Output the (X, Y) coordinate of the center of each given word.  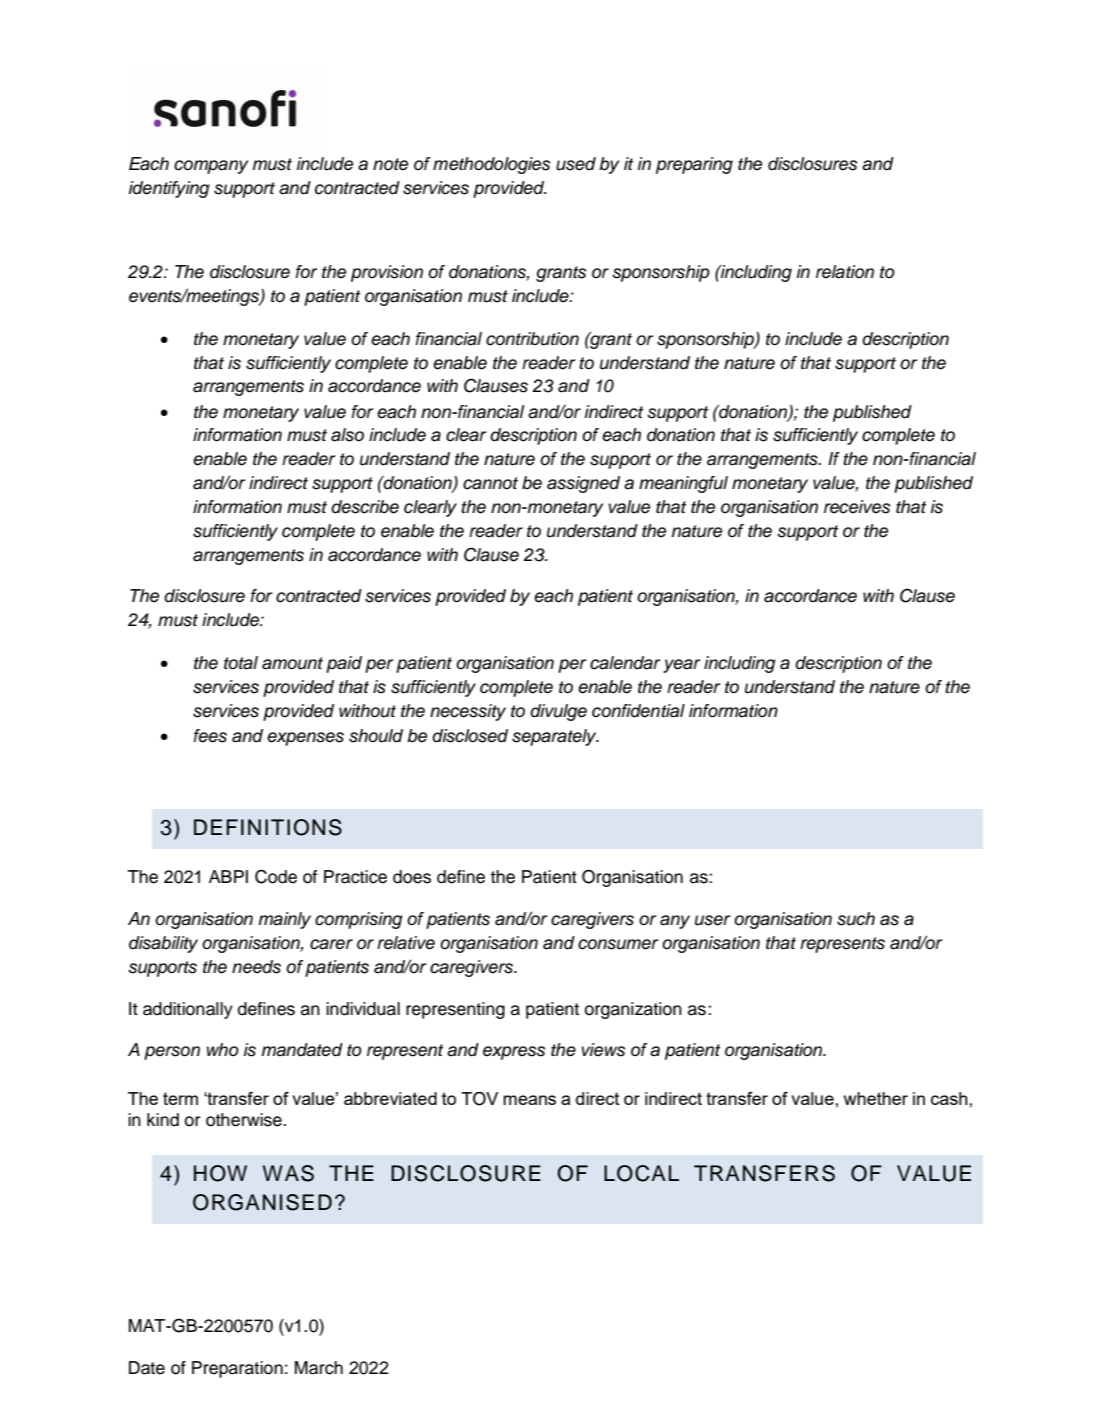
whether (876, 1098)
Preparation (237, 1369)
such (856, 919)
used (576, 164)
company (211, 167)
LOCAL (641, 1173)
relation (845, 272)
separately (555, 737)
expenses (305, 739)
